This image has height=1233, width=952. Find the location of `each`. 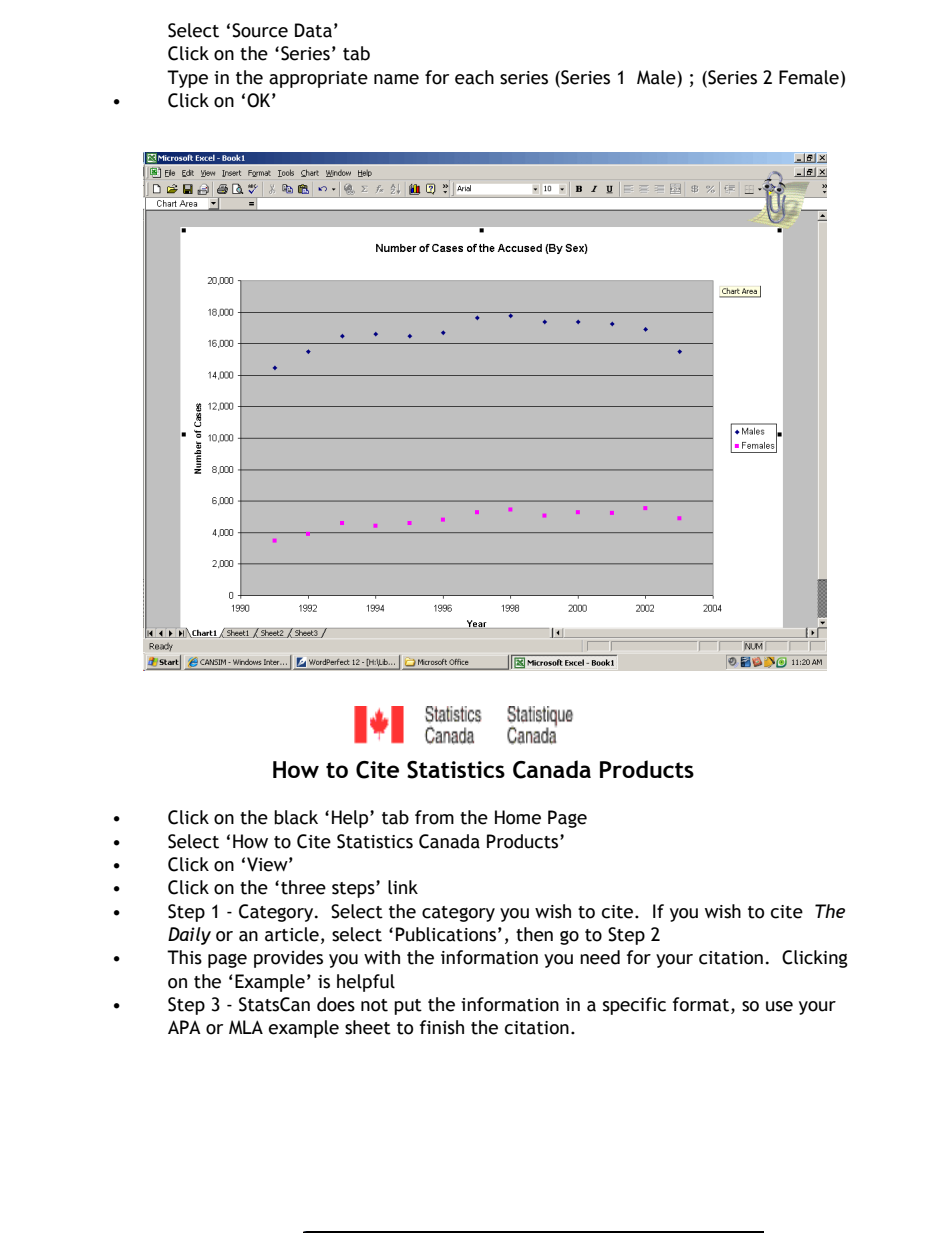

each is located at coordinates (474, 77).
